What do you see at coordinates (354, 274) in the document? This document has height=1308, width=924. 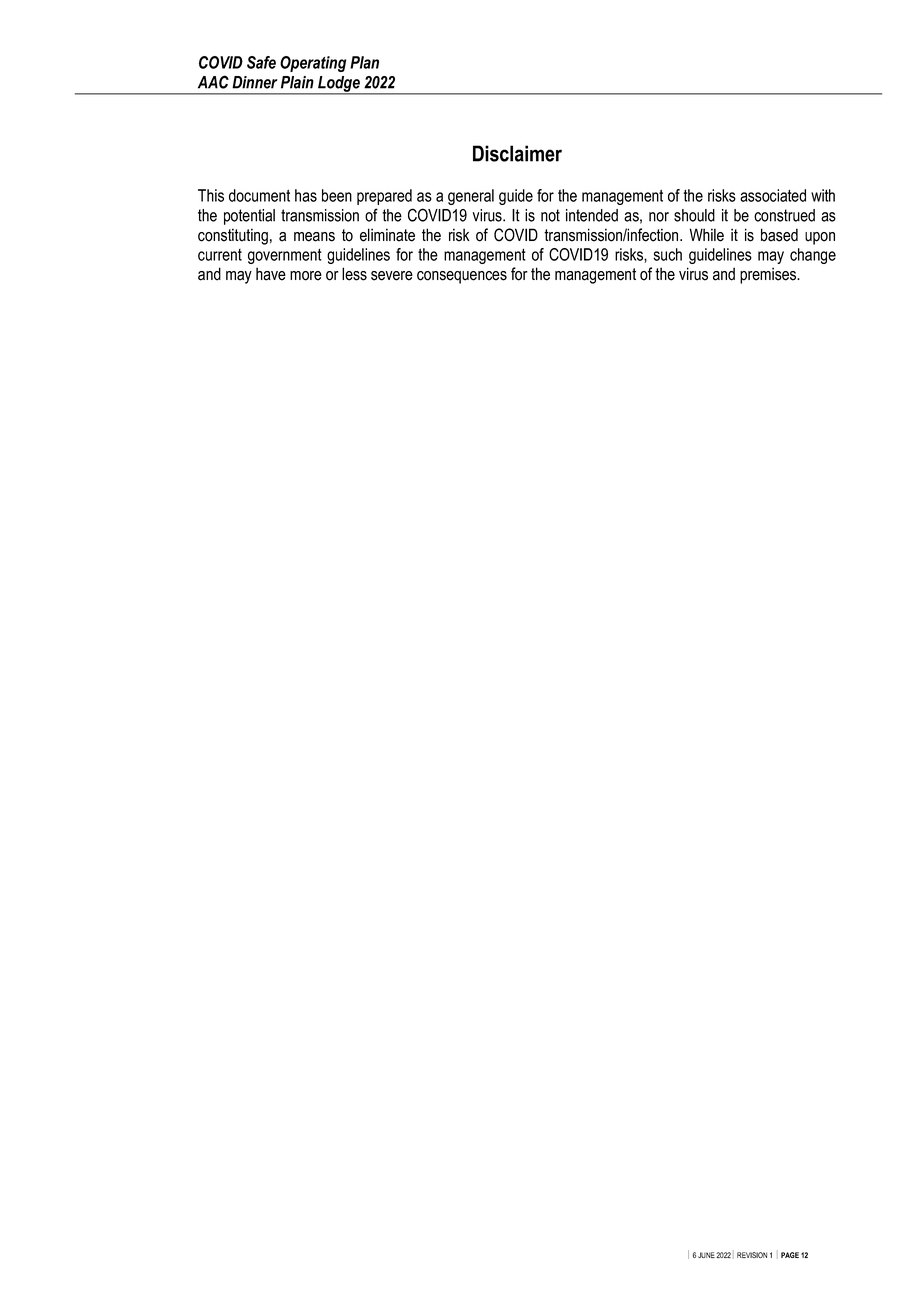 I see `less` at bounding box center [354, 274].
